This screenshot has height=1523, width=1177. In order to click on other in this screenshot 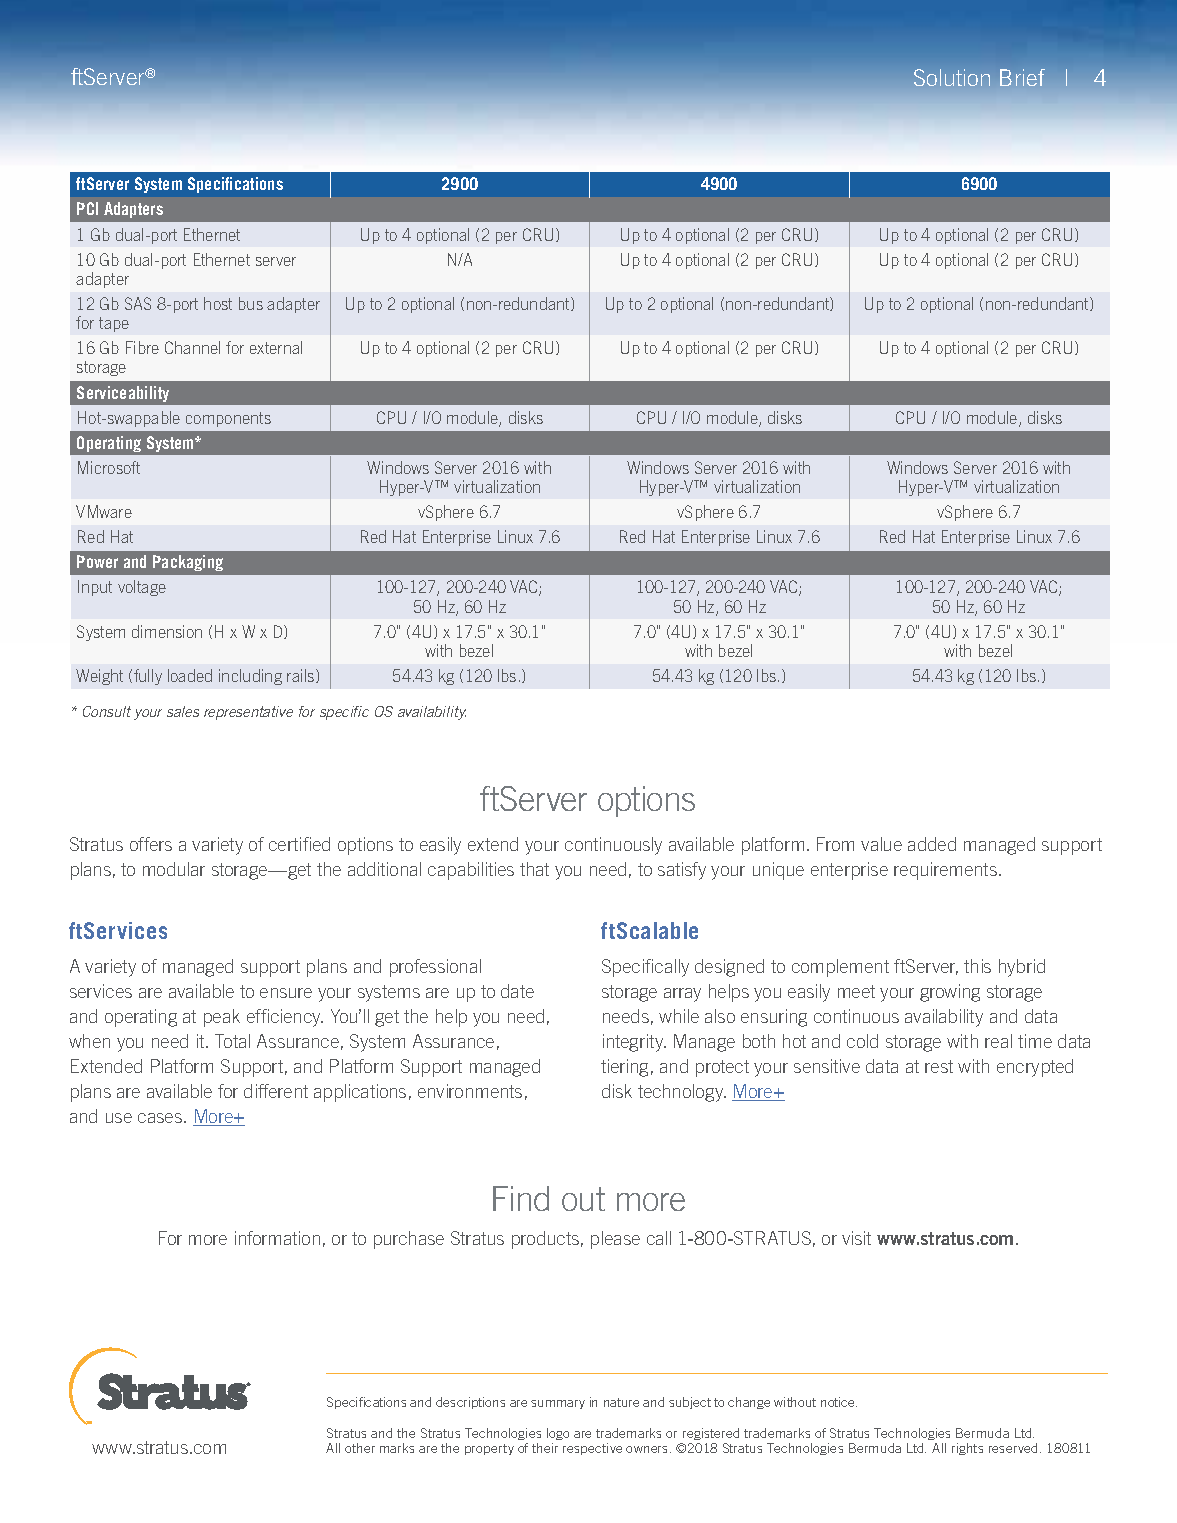, I will do `click(360, 1448)`.
